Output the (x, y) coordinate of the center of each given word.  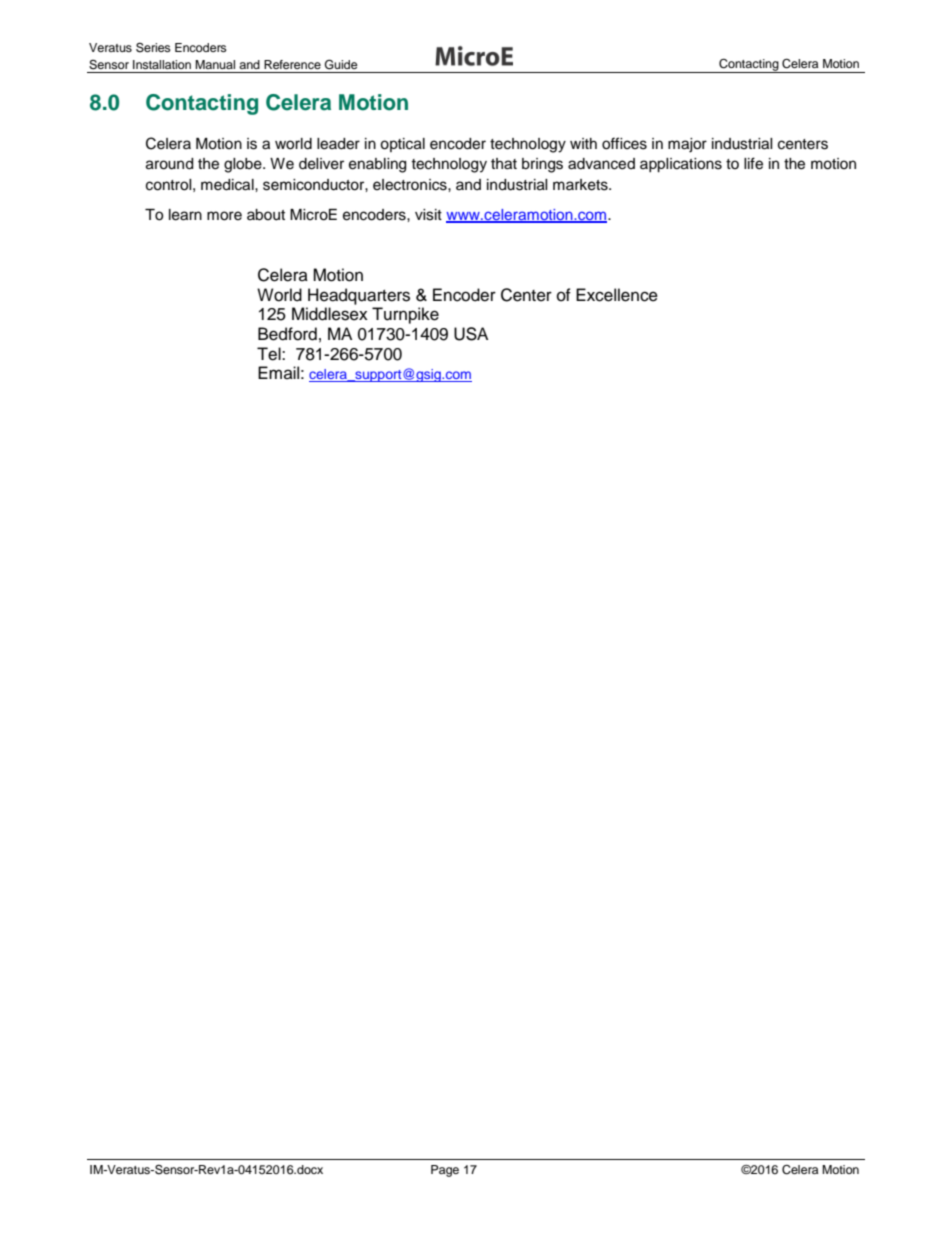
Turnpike (405, 315)
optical (402, 145)
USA (471, 334)
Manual (215, 64)
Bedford (287, 334)
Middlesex (330, 314)
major (687, 145)
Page (445, 1171)
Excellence (617, 295)
